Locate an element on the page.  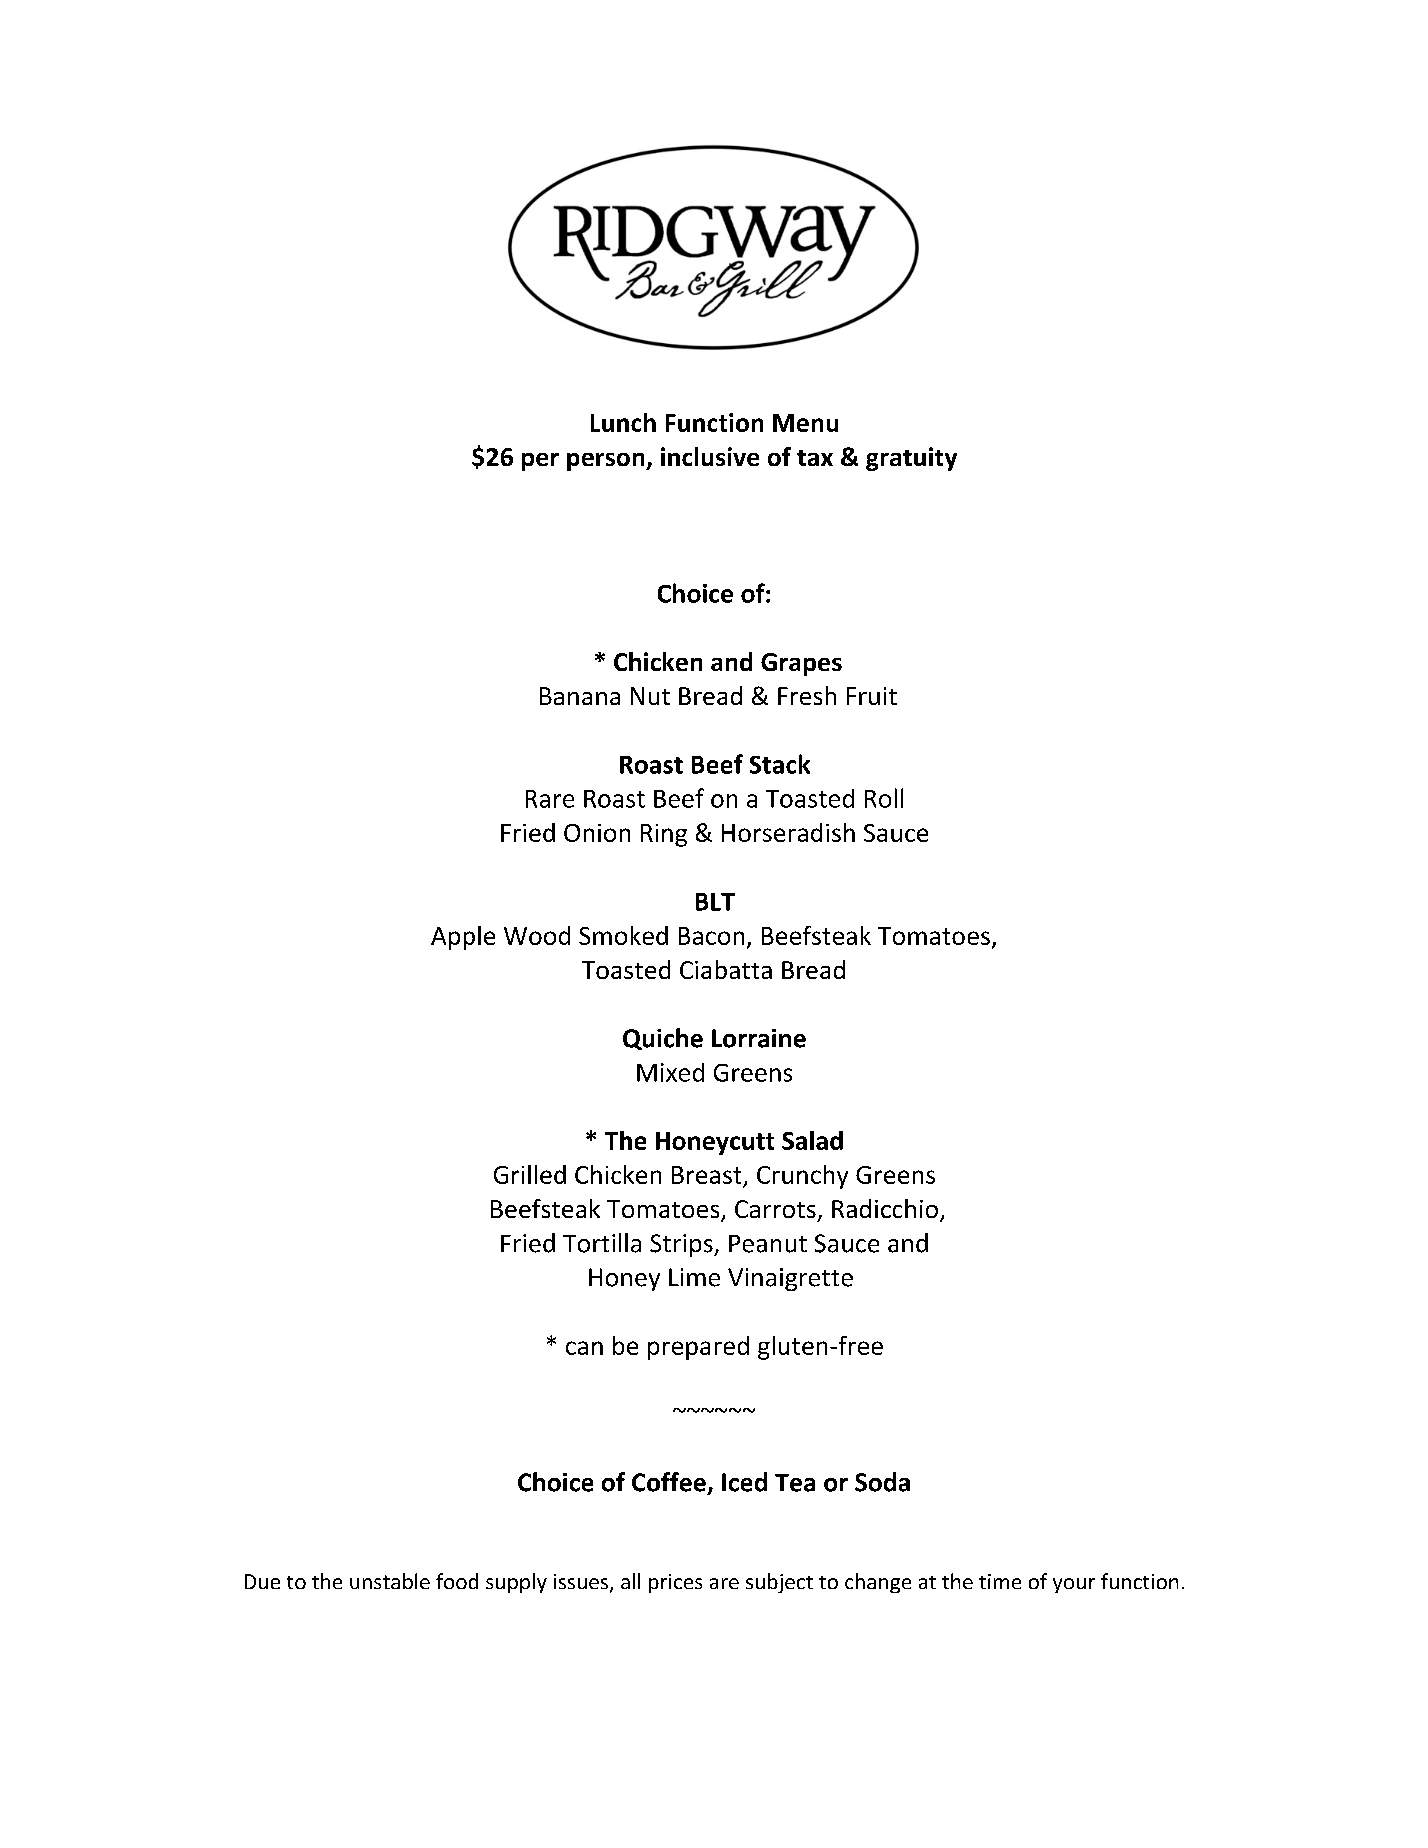
Lorraine is located at coordinates (759, 1038).
